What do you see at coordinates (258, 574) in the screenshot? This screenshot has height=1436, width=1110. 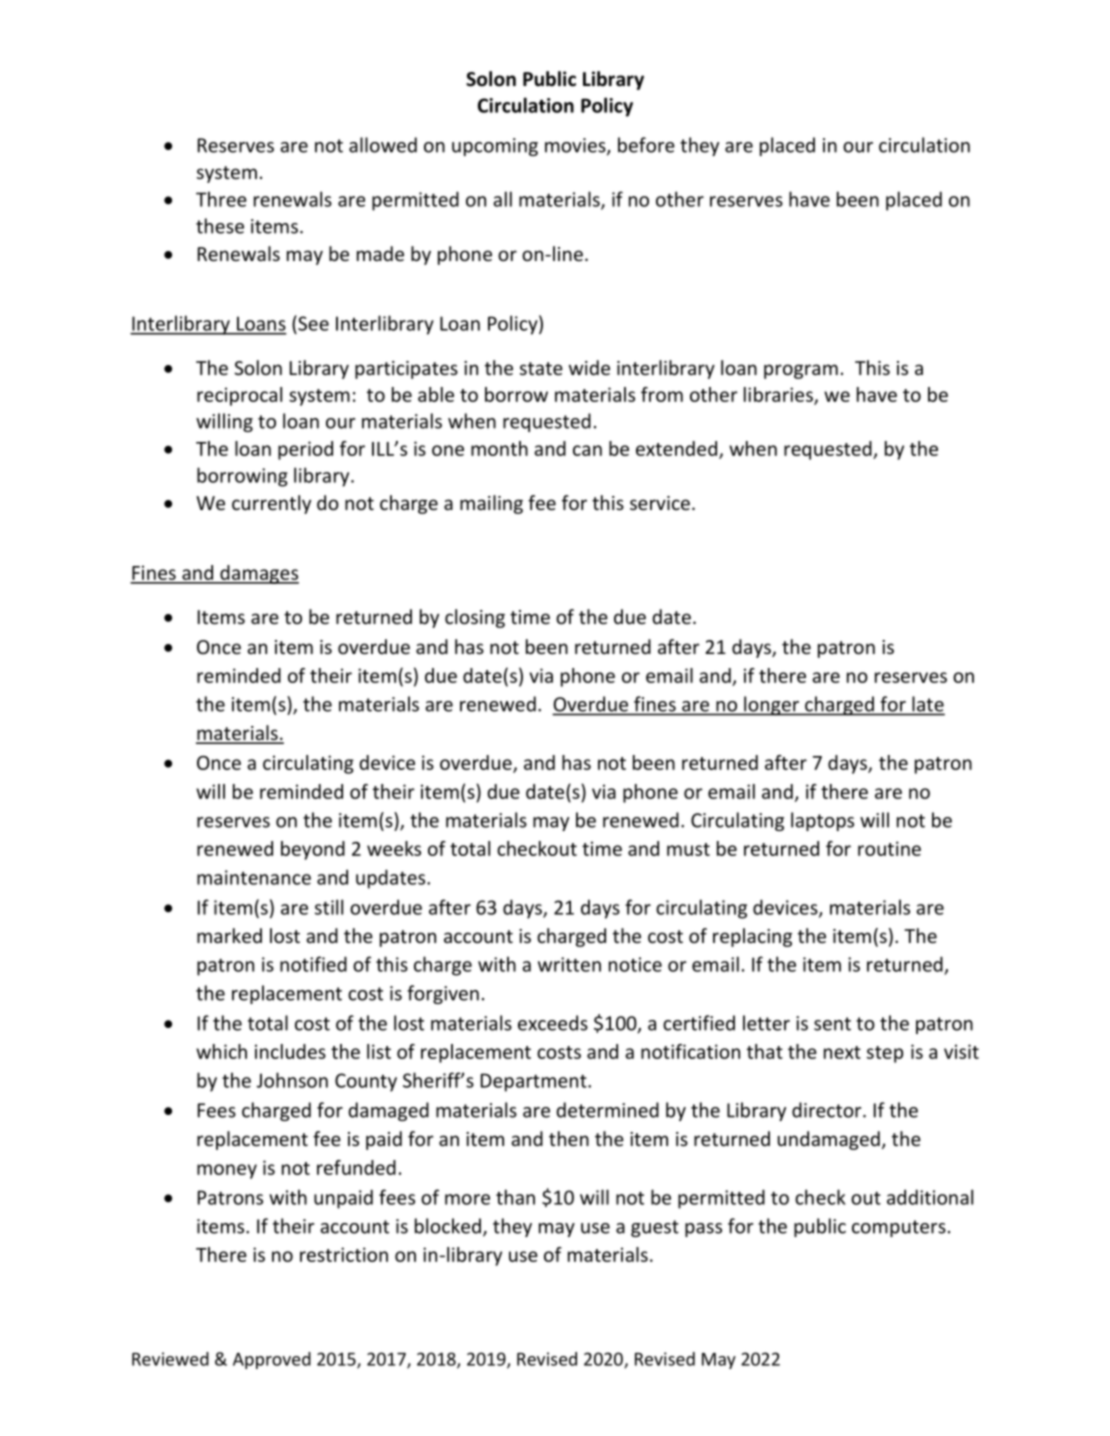 I see `damages` at bounding box center [258, 574].
